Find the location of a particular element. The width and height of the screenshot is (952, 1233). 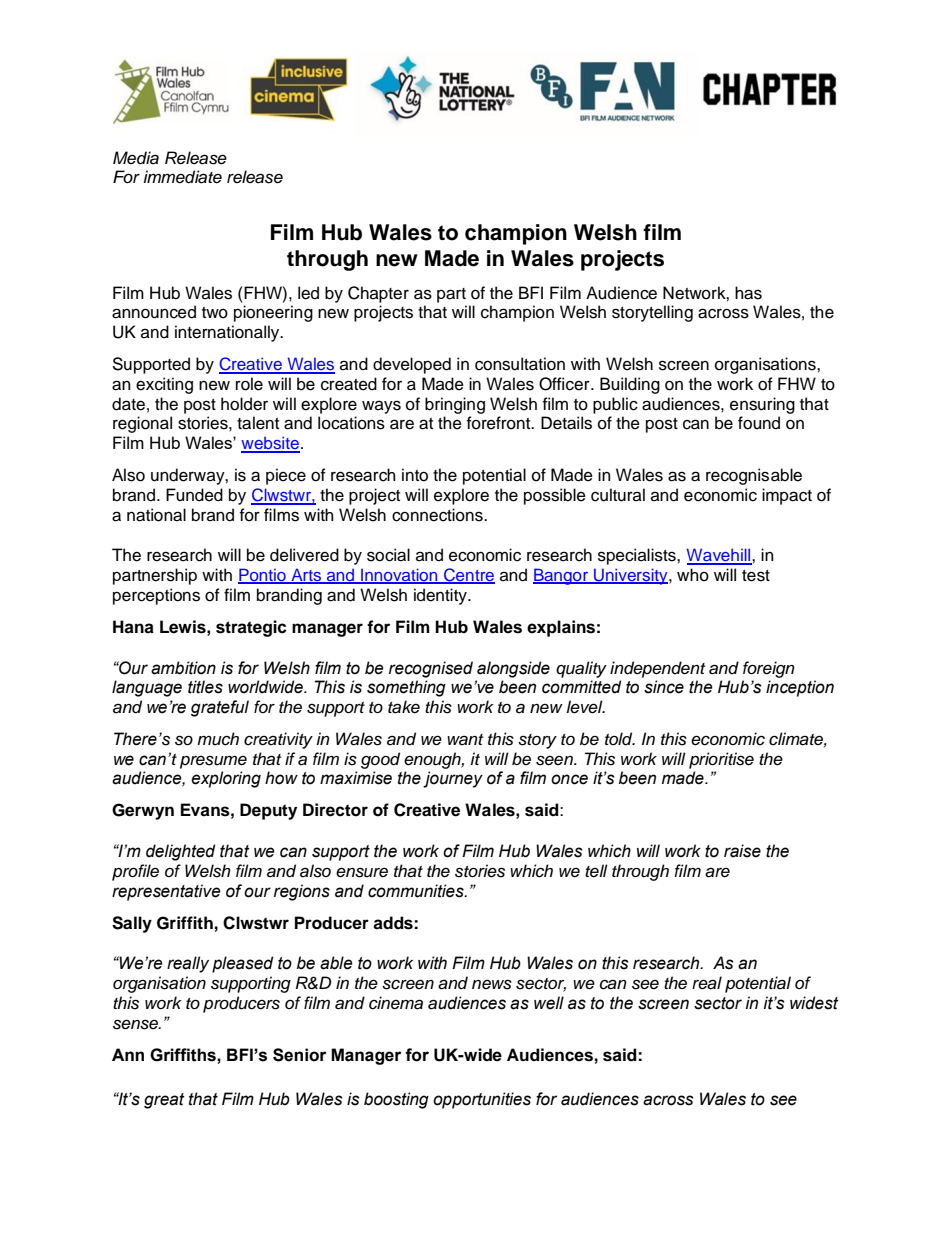

opportunities is located at coordinates (482, 1100).
